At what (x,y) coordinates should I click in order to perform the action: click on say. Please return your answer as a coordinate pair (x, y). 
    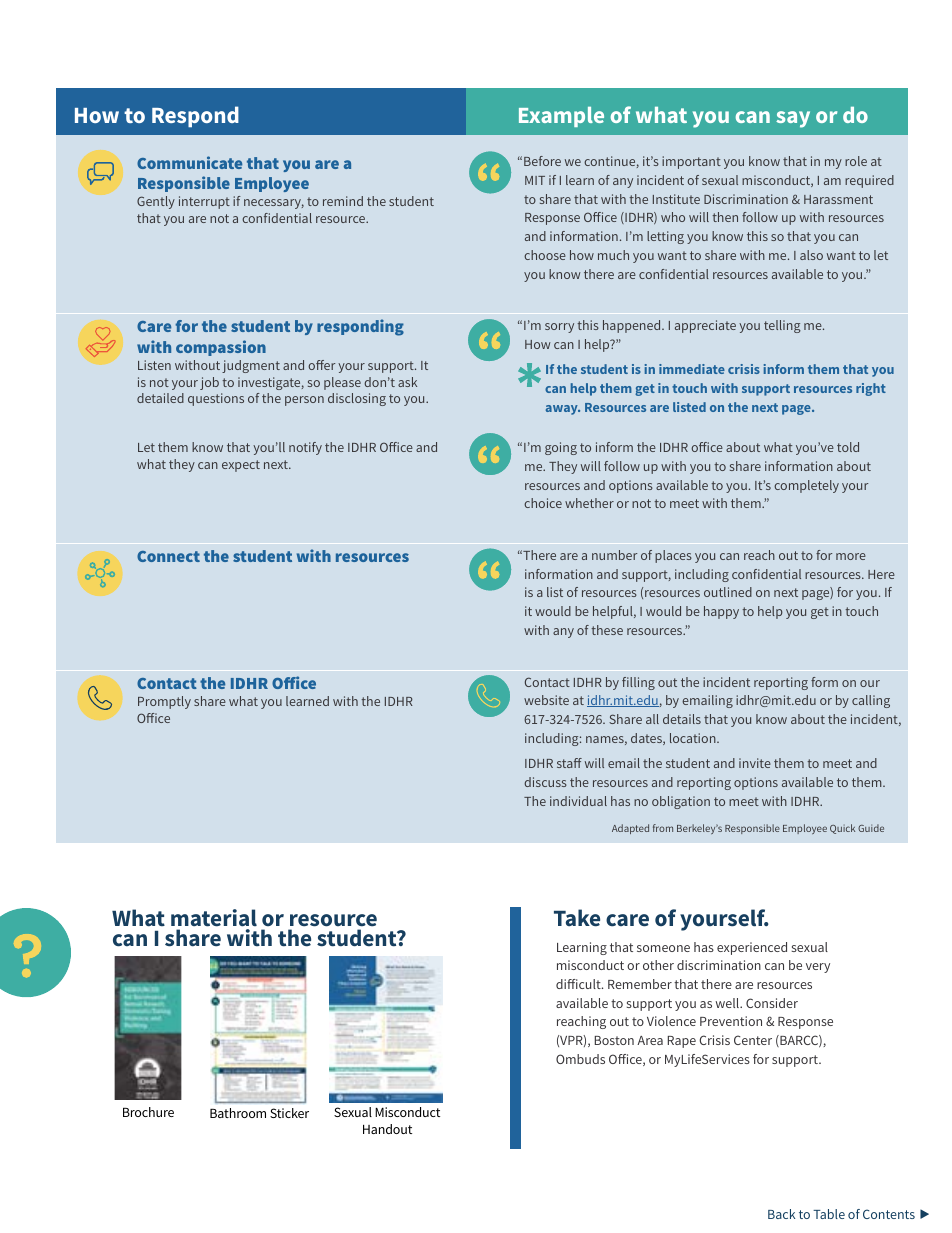
    Looking at the image, I should click on (793, 119).
